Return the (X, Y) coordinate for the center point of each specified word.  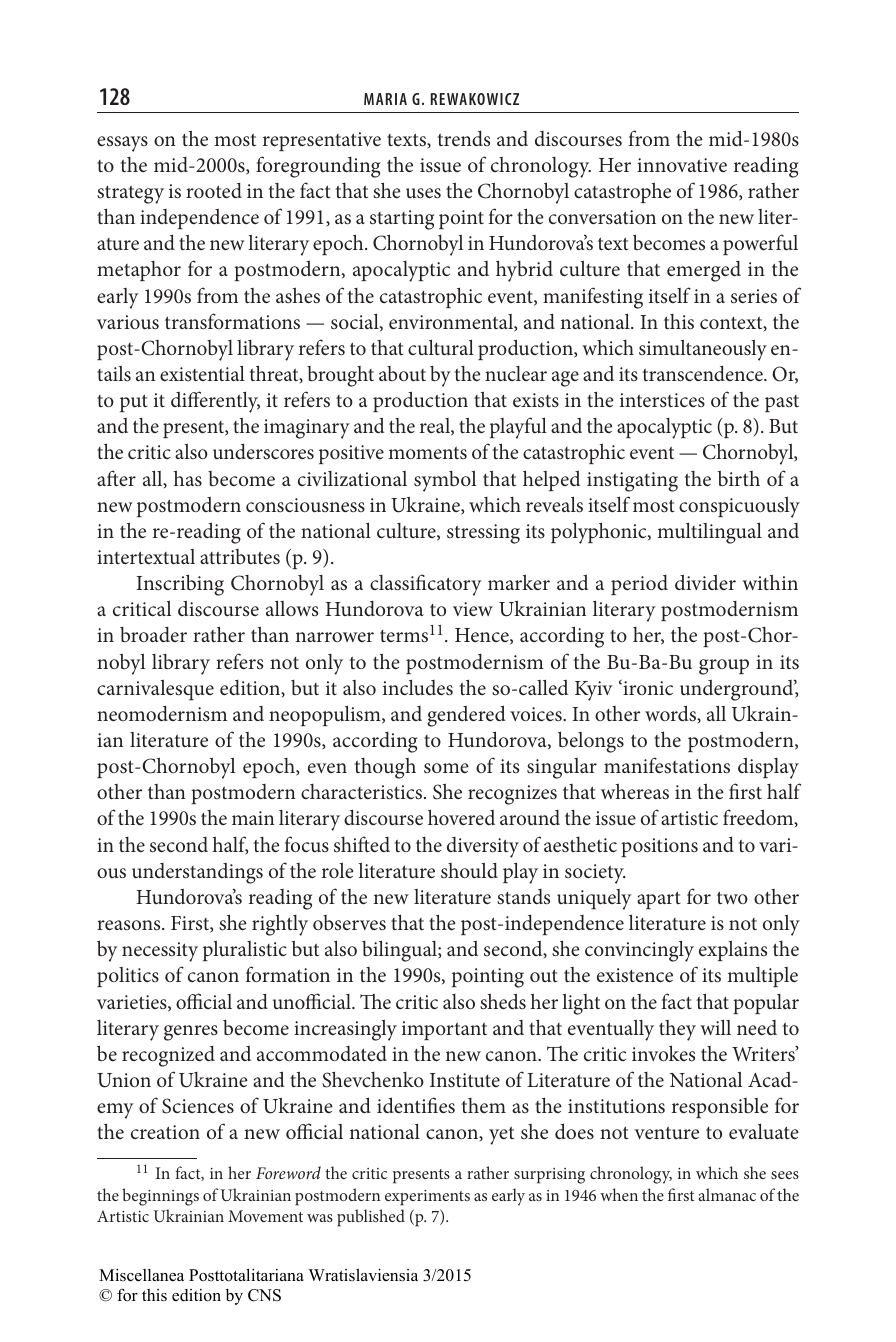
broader (153, 635)
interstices (662, 400)
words (672, 714)
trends (463, 139)
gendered (466, 716)
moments (427, 453)
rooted (214, 191)
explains (733, 950)
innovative (682, 165)
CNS (264, 1295)
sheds (503, 1001)
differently (215, 402)
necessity (160, 952)
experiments (427, 1198)
